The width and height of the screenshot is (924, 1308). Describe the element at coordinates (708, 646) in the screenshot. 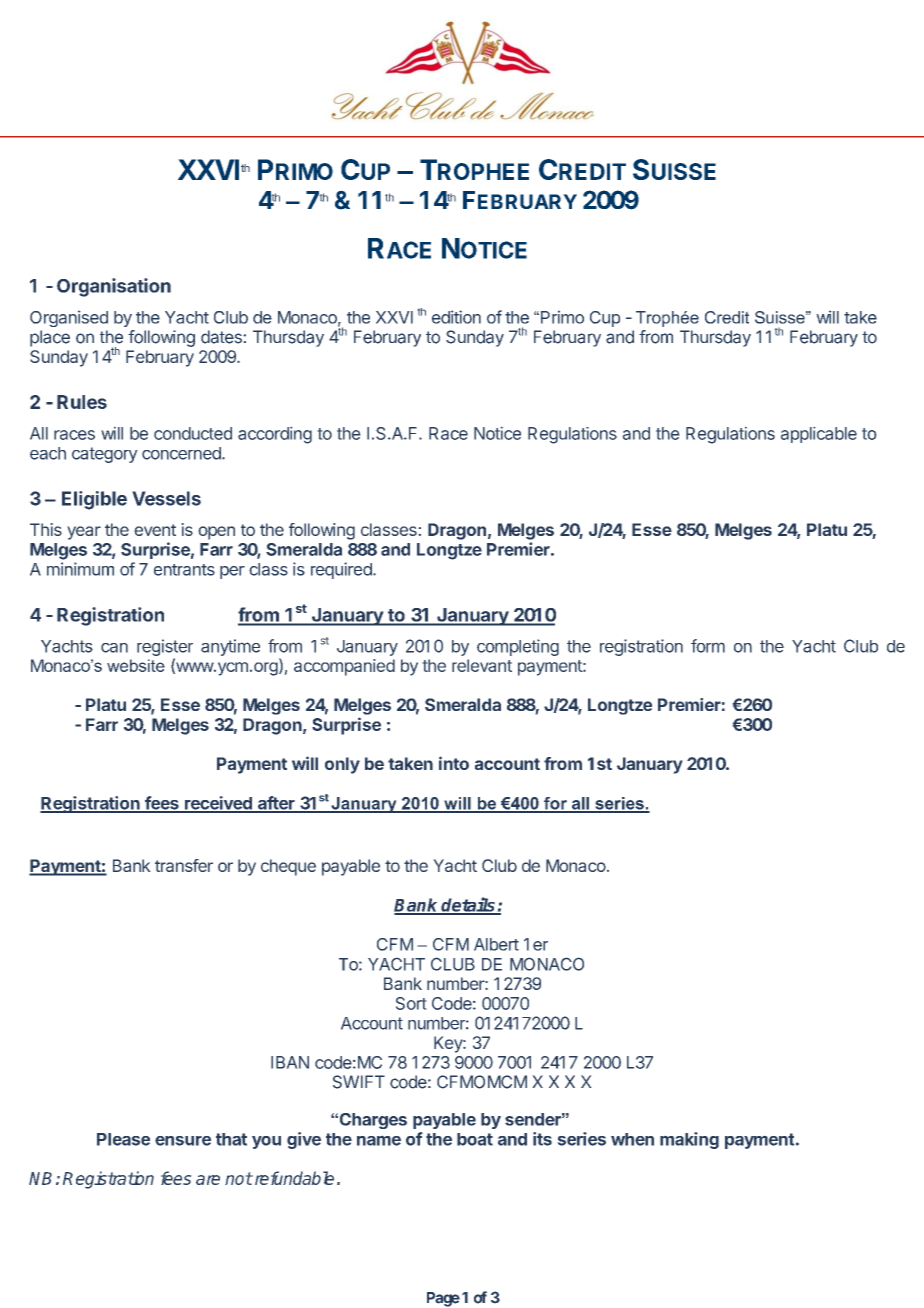

I see `form` at that location.
